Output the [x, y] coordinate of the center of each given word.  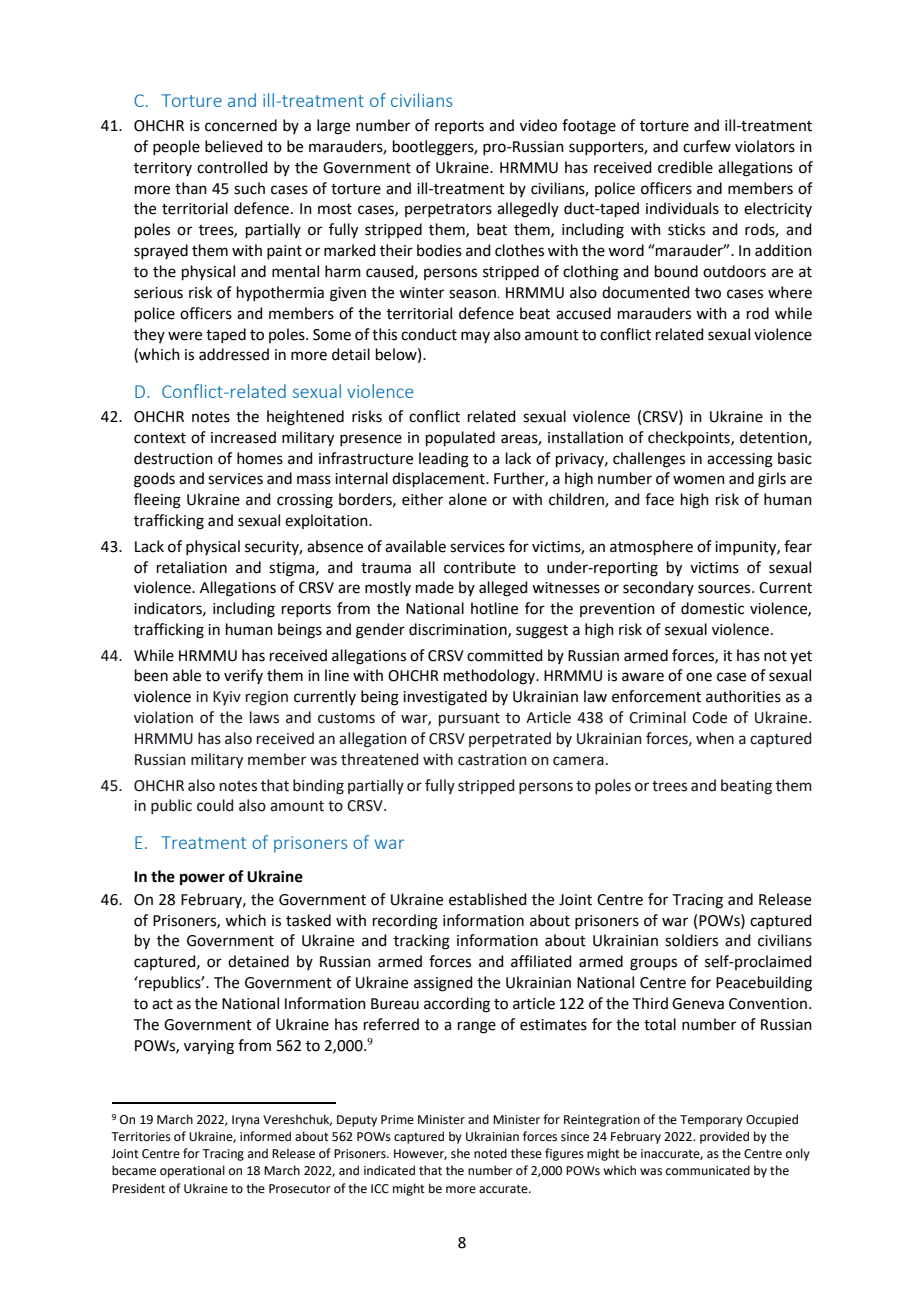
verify [243, 676]
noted [490, 1153]
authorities [743, 696]
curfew [707, 146]
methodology [490, 677]
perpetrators [448, 210]
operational [192, 1171]
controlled [232, 167]
